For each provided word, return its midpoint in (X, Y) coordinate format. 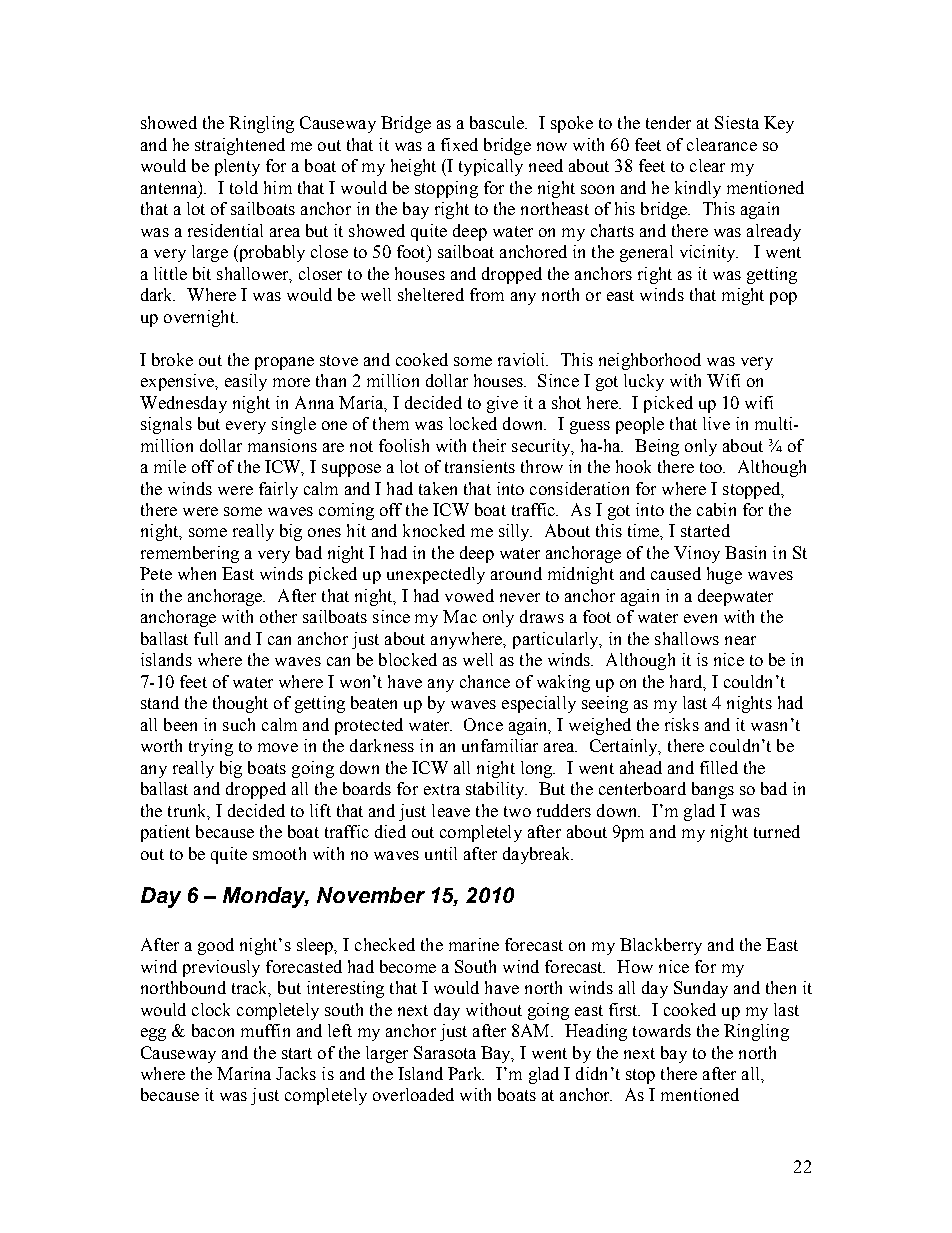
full (206, 638)
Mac (460, 616)
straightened (240, 146)
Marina (244, 1073)
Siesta (737, 122)
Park (466, 1073)
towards (662, 1030)
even (700, 618)
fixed (459, 144)
